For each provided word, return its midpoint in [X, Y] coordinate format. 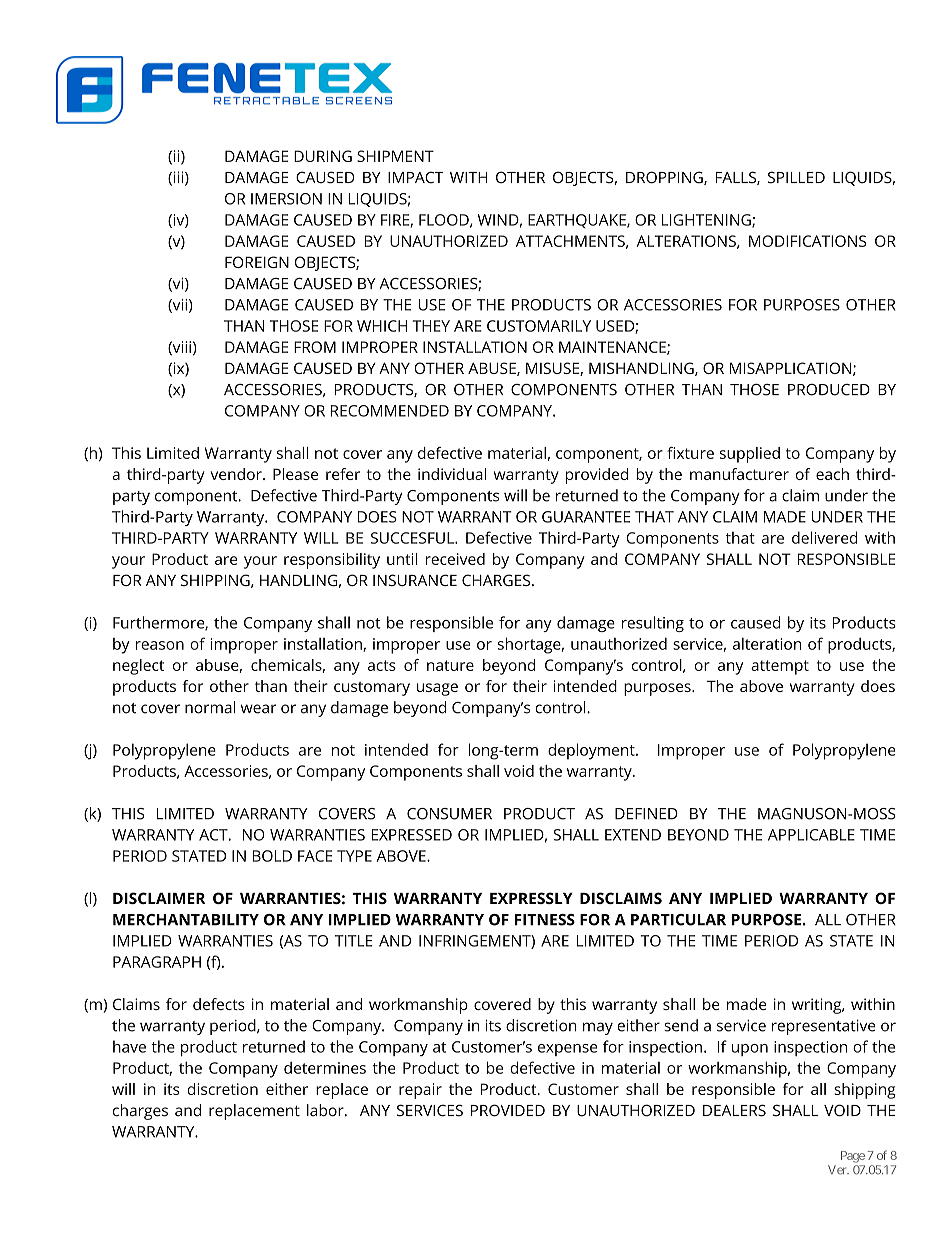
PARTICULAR [678, 920]
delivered [825, 537]
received [455, 559]
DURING [323, 156]
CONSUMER [449, 814]
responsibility [332, 561]
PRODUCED [829, 390]
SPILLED [796, 177]
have [129, 1046]
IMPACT [415, 177]
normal [210, 707]
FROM [315, 347]
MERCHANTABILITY [186, 920]
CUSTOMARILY [539, 326]
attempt [780, 667]
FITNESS [545, 920]
